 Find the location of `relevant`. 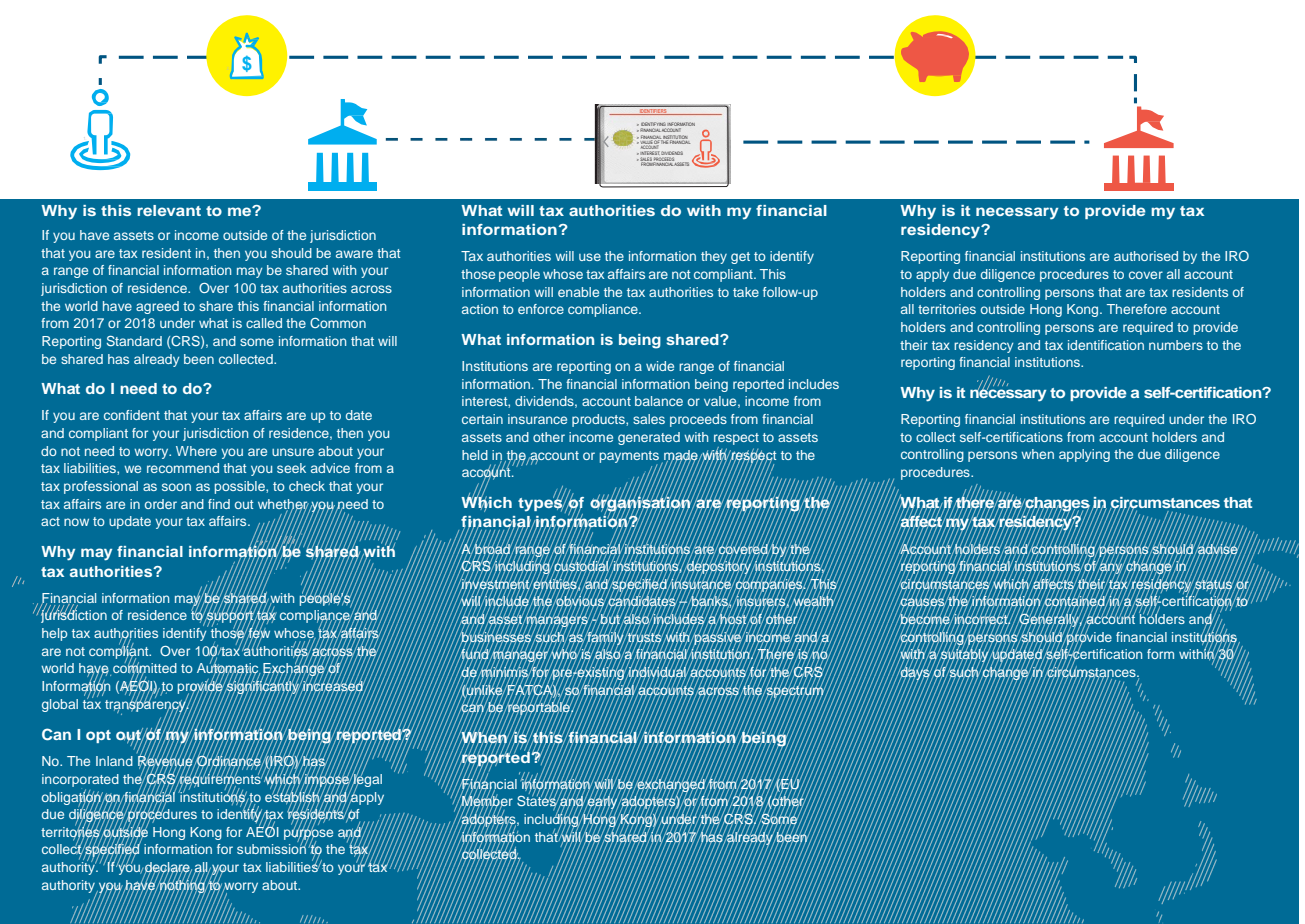

relevant is located at coordinates (169, 210).
